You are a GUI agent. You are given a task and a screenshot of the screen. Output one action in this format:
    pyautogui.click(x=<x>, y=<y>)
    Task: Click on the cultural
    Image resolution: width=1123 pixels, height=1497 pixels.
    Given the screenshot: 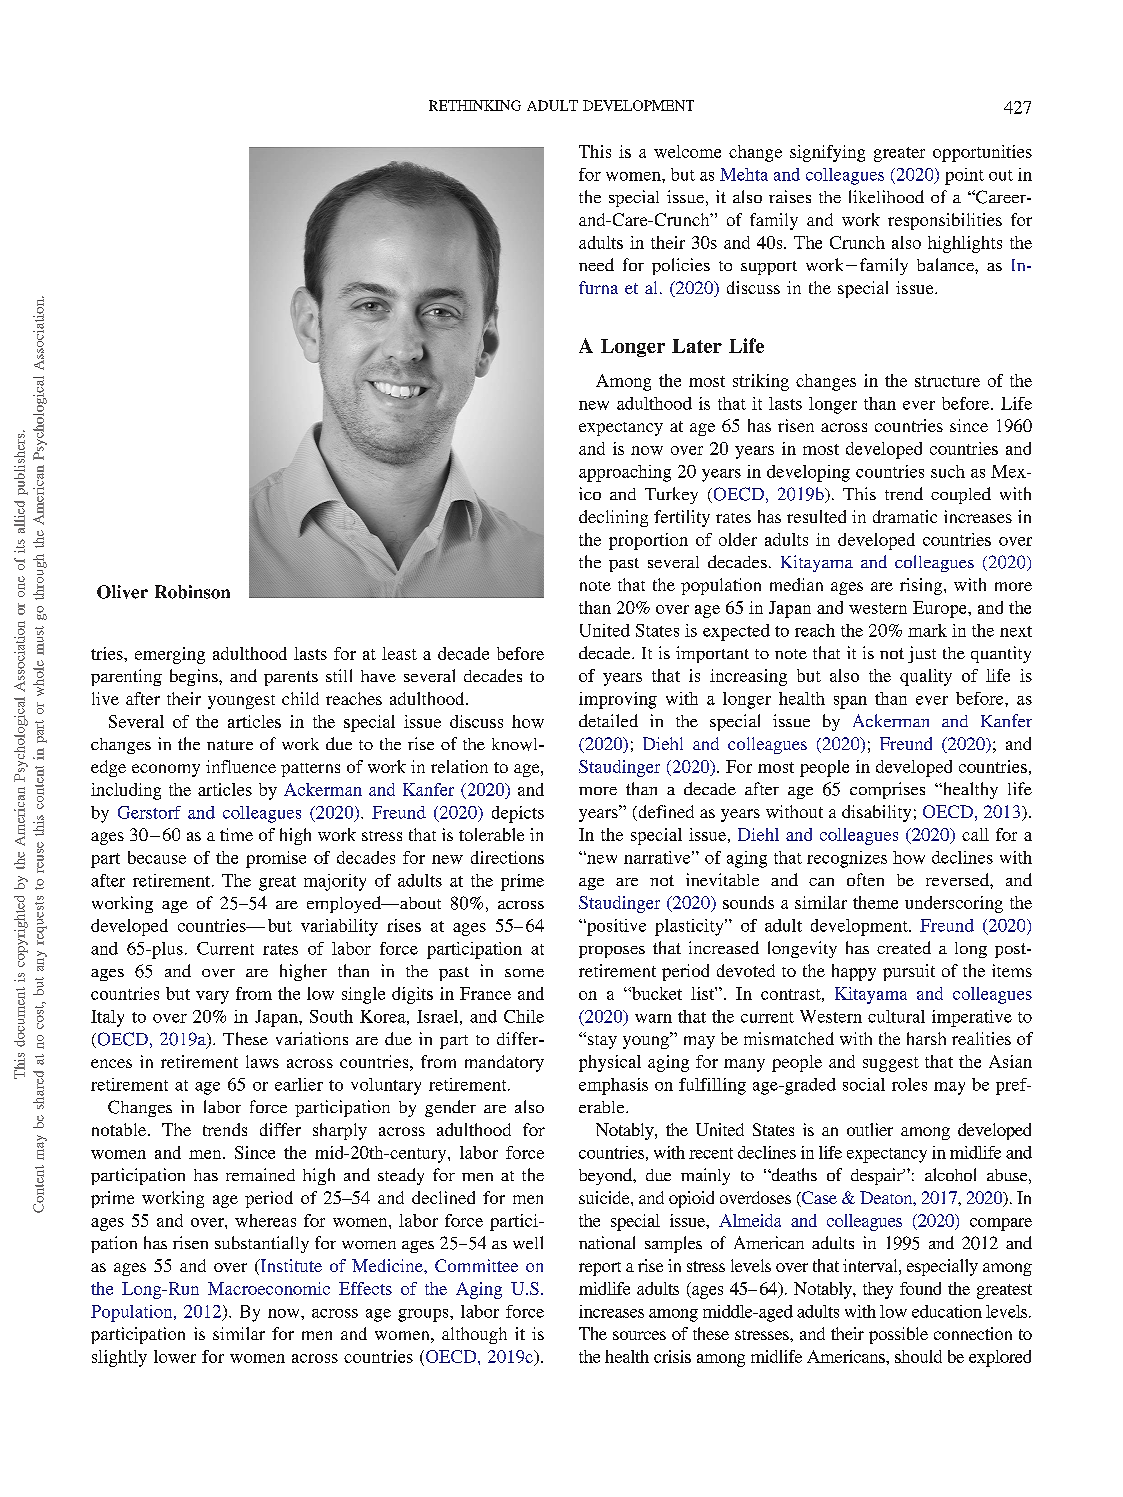 What is the action you would take?
    pyautogui.click(x=896, y=1016)
